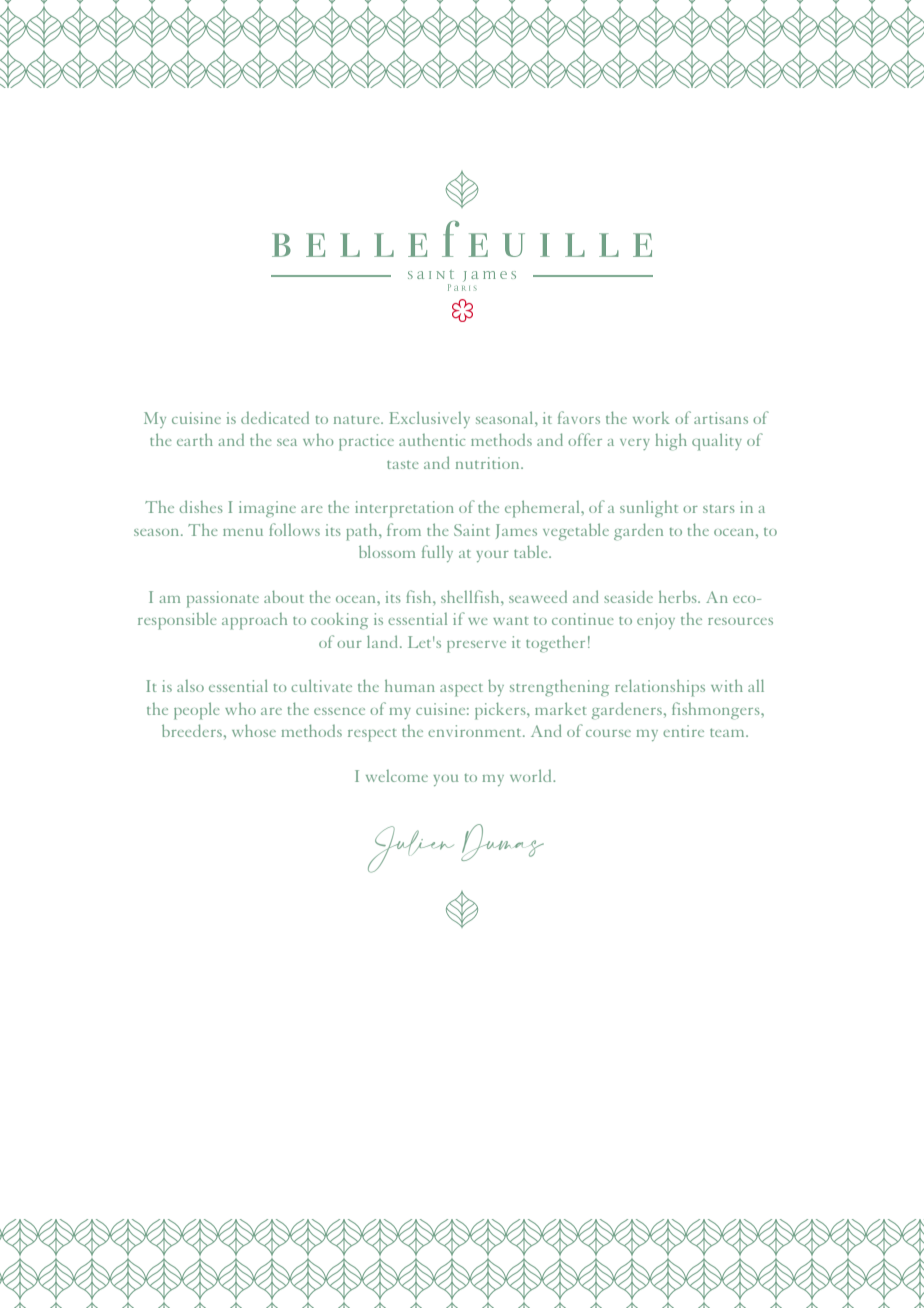 This document has height=1308, width=924. Describe the element at coordinates (275, 417) in the document. I see `dedicated` at that location.
